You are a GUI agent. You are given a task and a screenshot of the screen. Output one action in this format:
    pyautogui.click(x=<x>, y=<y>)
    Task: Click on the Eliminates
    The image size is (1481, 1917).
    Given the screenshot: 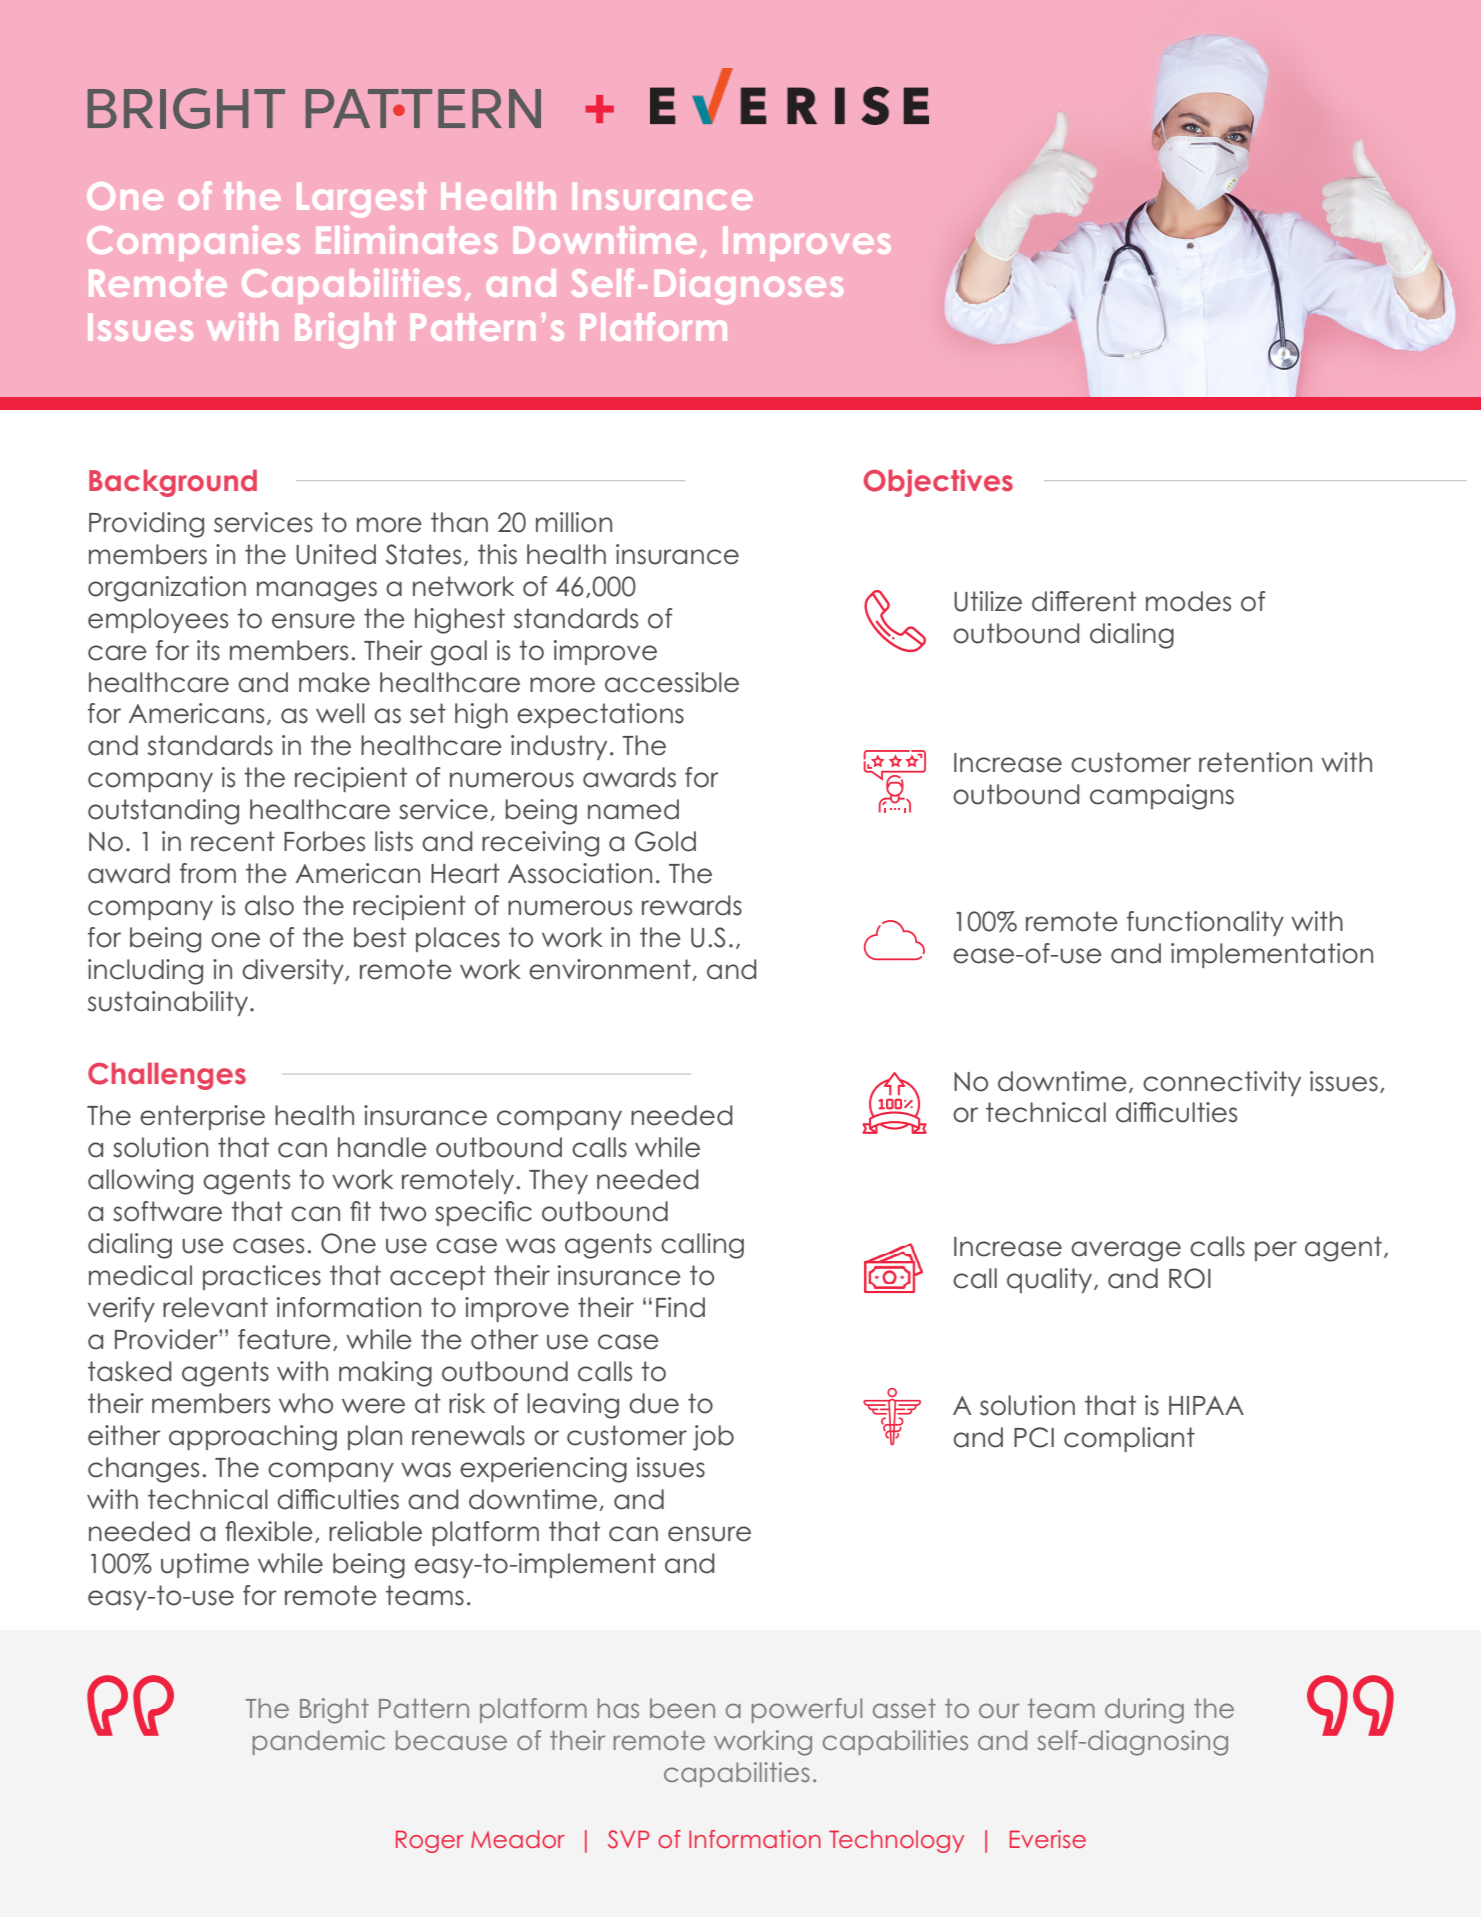 What is the action you would take?
    pyautogui.click(x=407, y=240)
